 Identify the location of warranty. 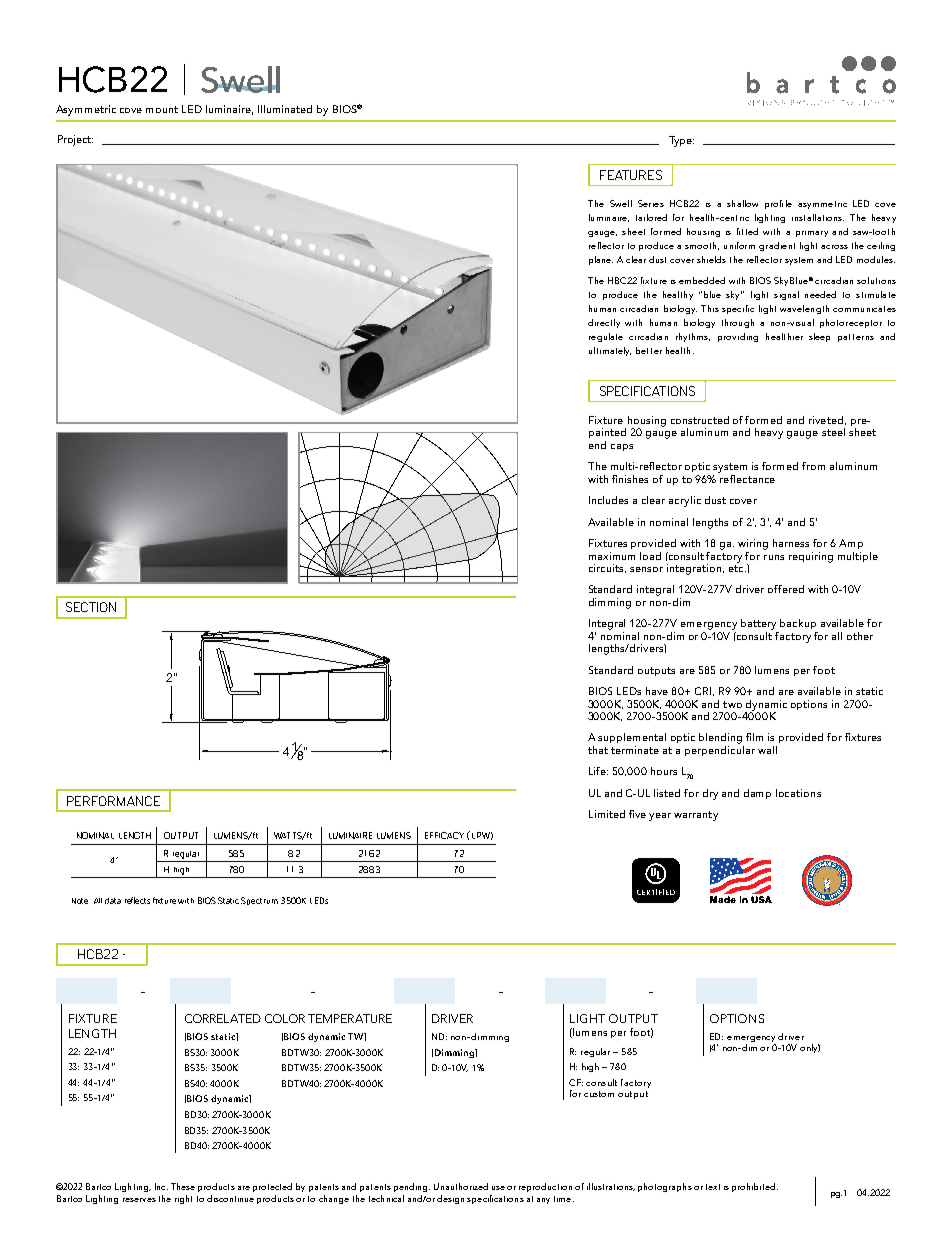
(696, 816).
